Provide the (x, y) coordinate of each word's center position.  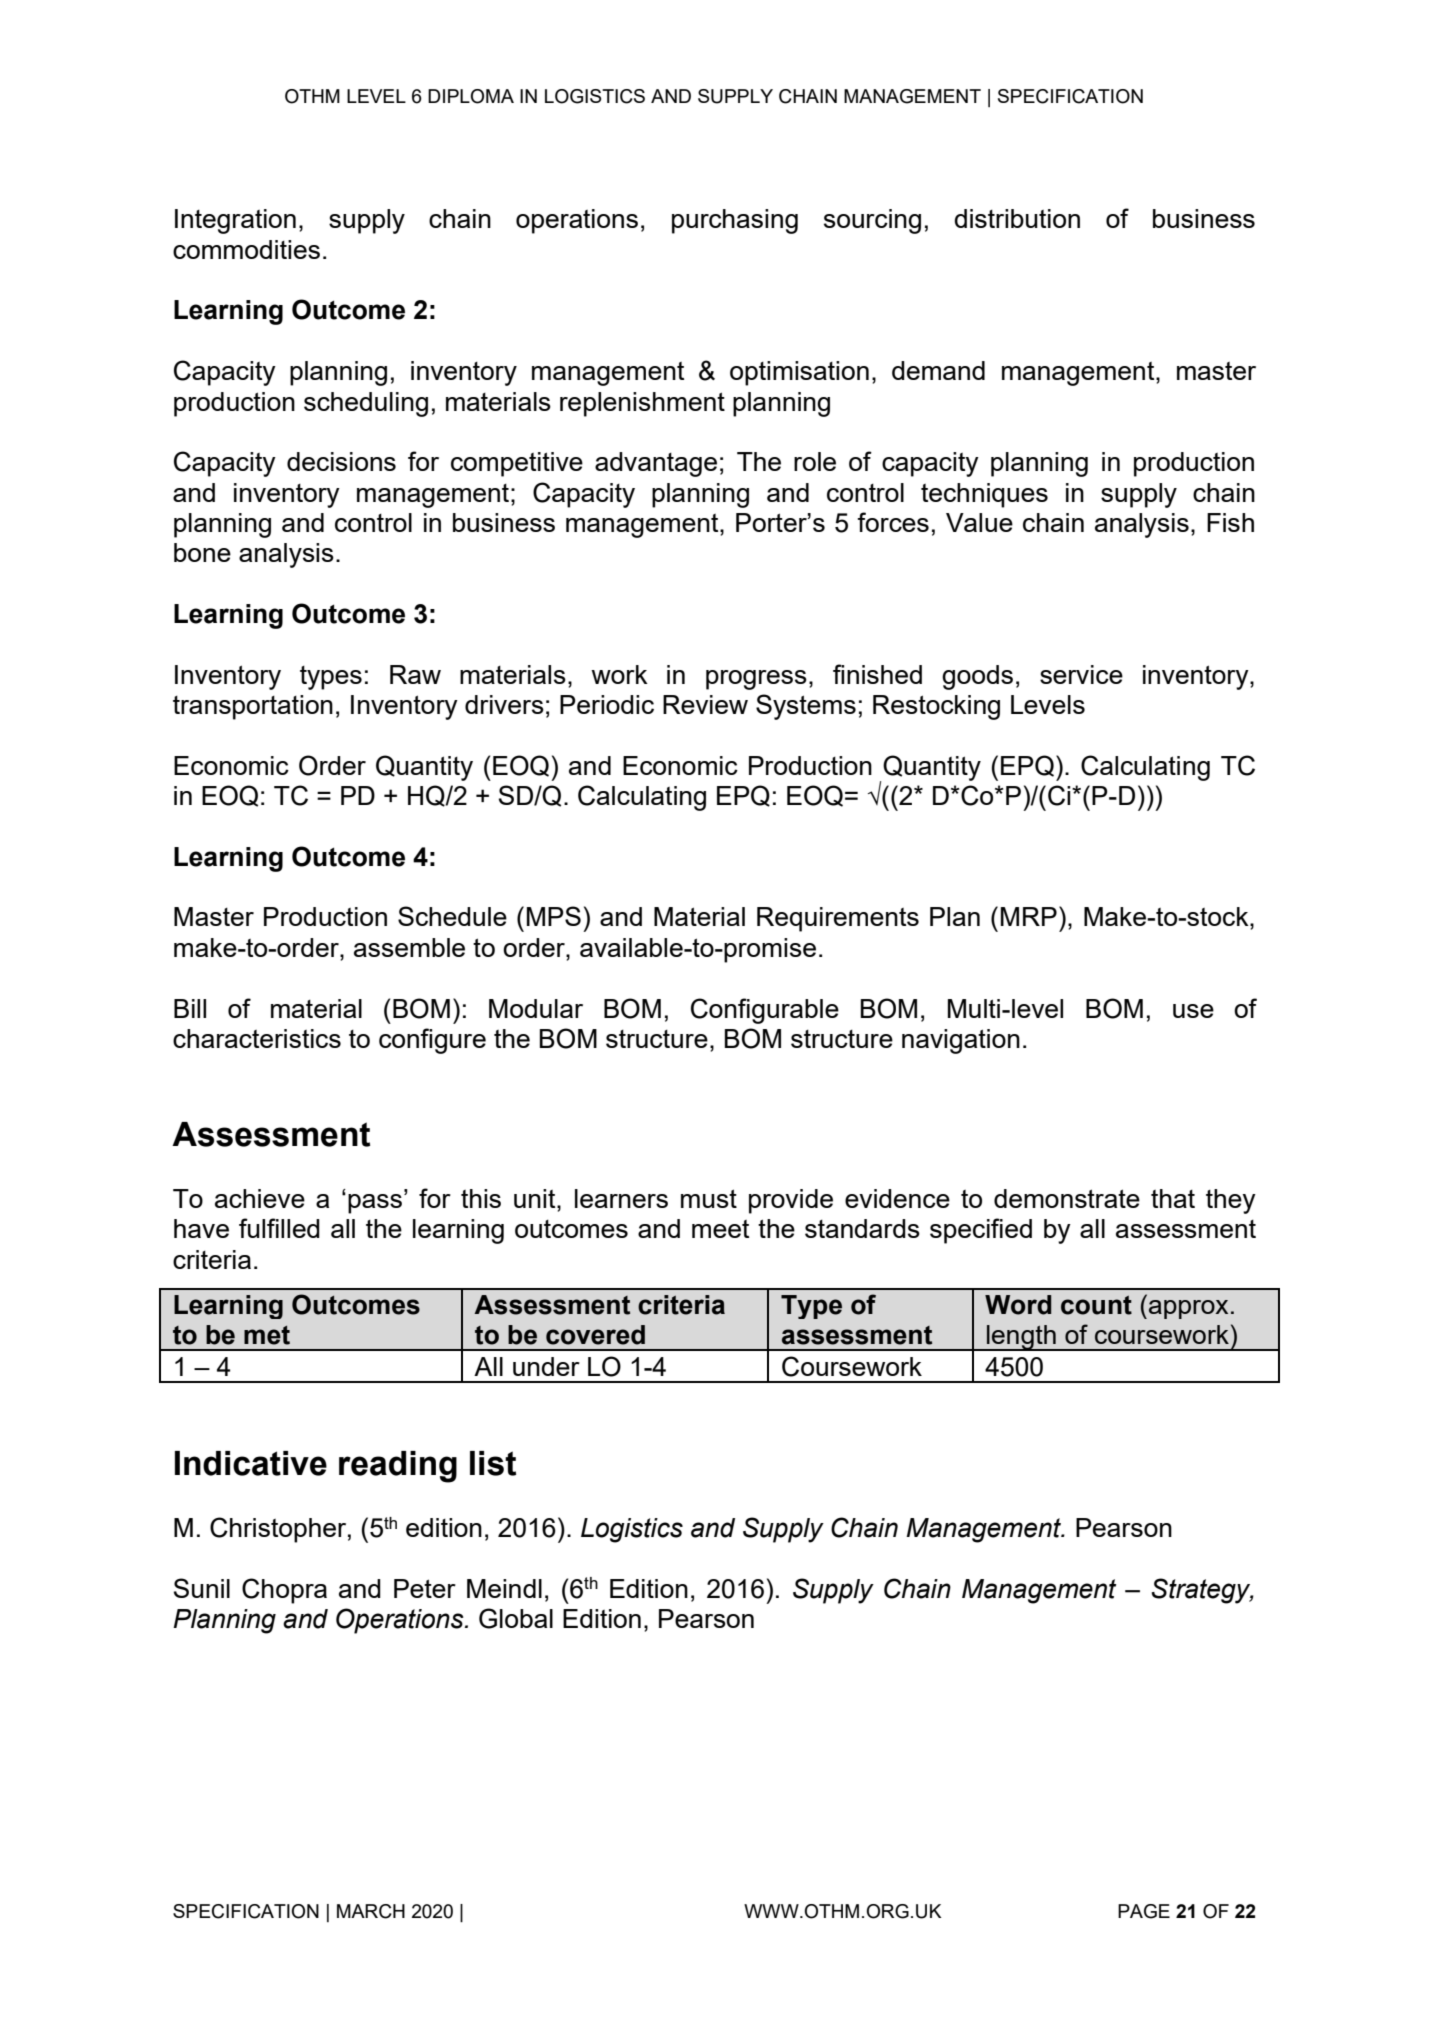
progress (756, 680)
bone (202, 552)
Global (516, 1618)
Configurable (765, 1011)
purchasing (735, 221)
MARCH (371, 1911)
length (1021, 1338)
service (1081, 674)
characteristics (257, 1038)
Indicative (251, 1463)
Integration (235, 221)
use (1193, 1011)
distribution (1017, 218)
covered (595, 1335)
